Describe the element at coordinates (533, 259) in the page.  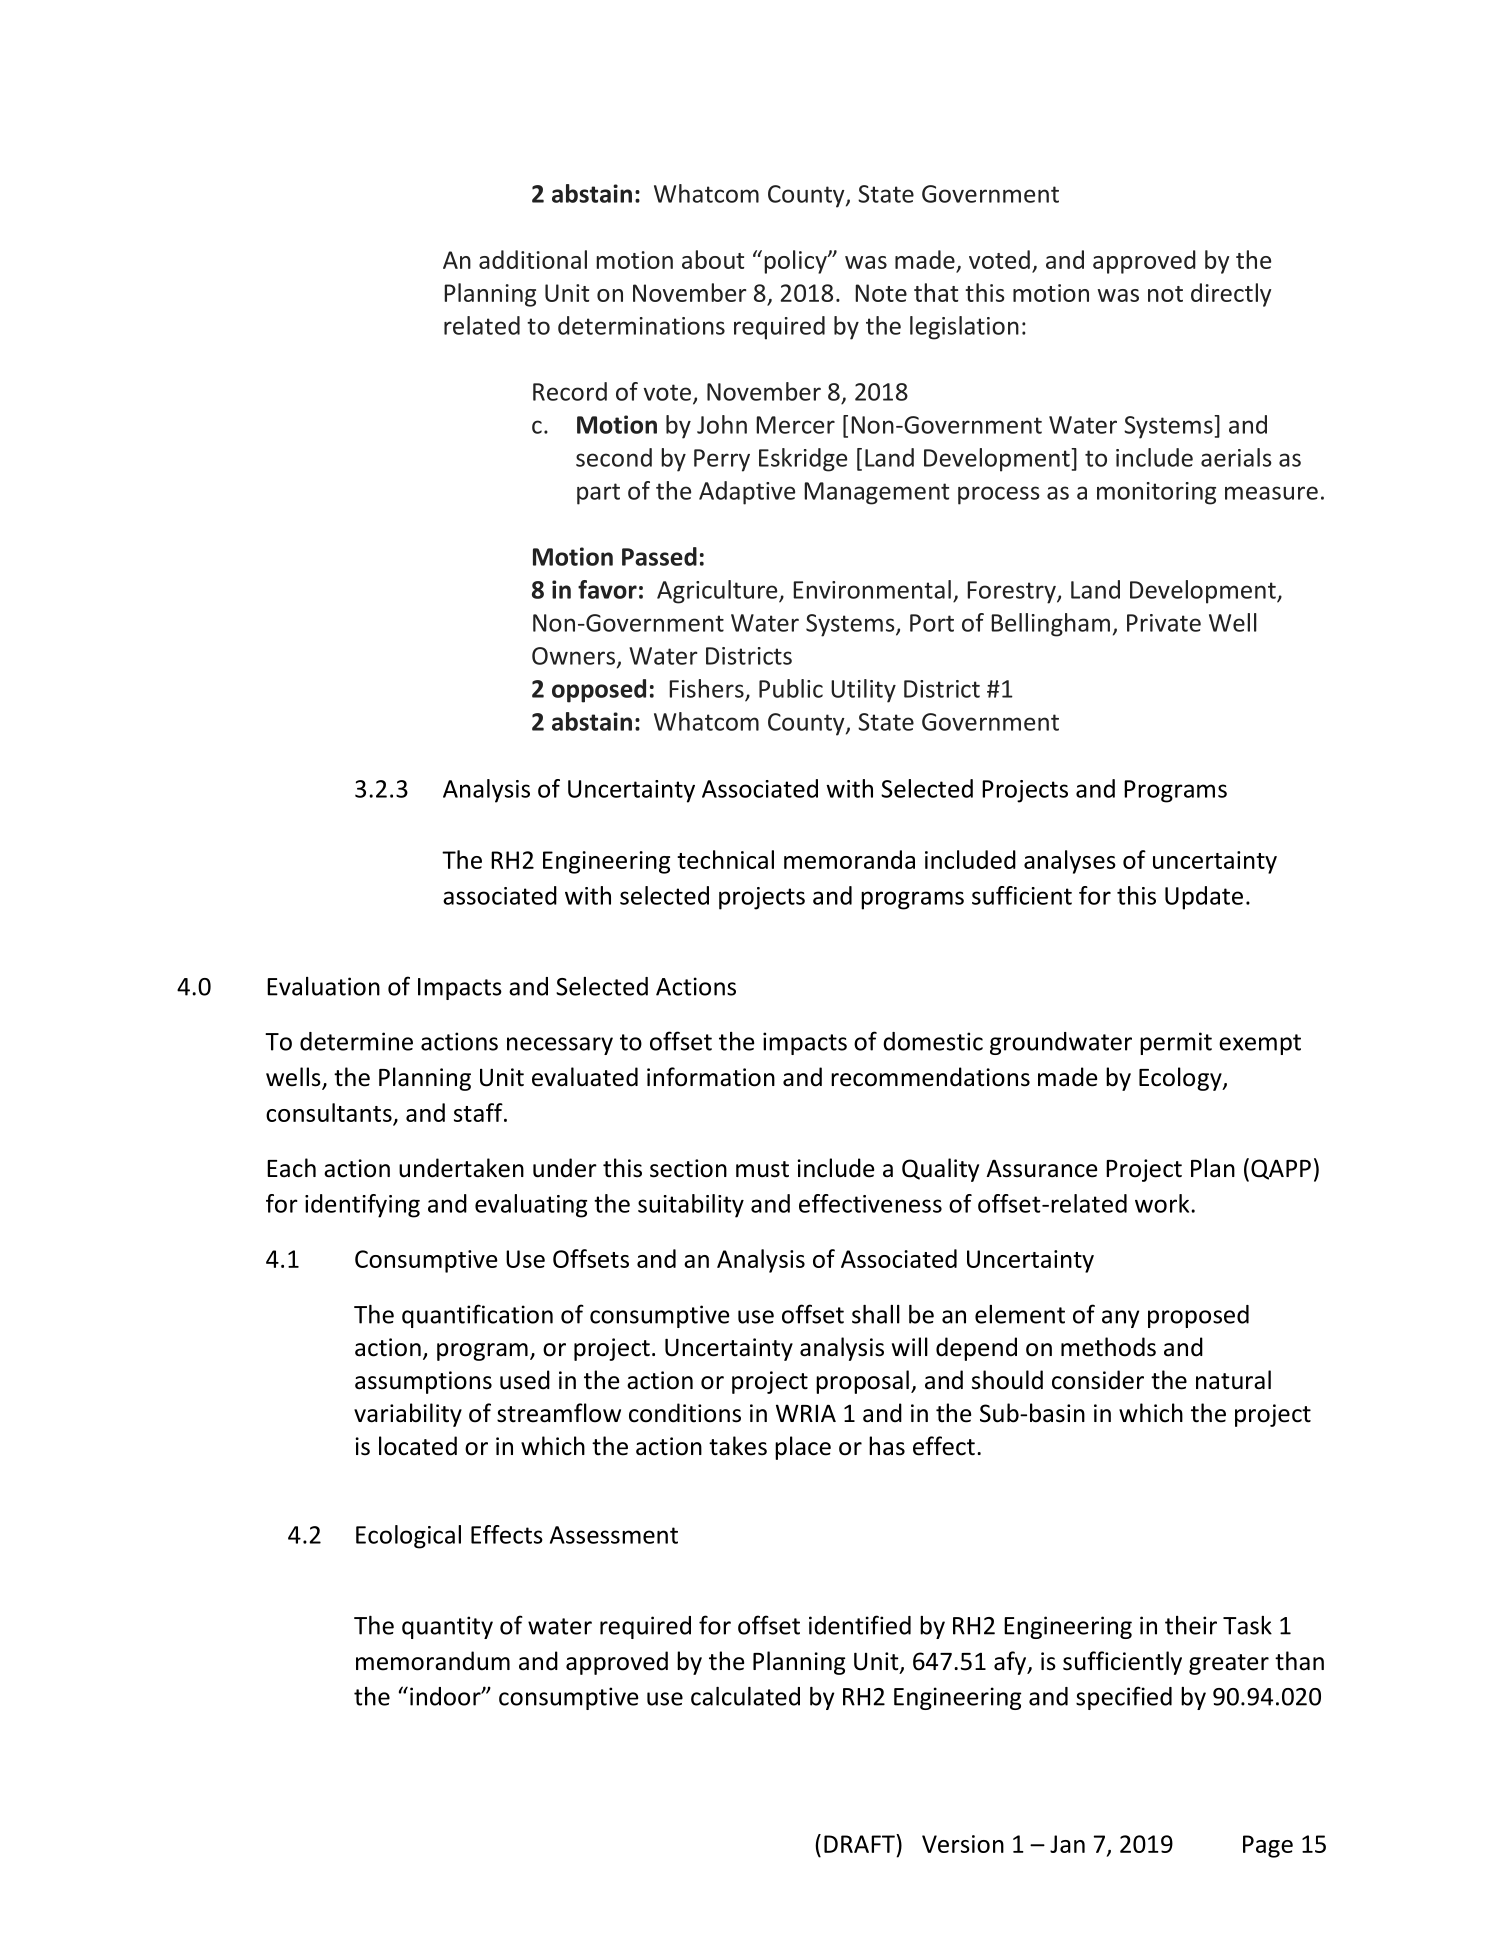
I see `additional` at that location.
